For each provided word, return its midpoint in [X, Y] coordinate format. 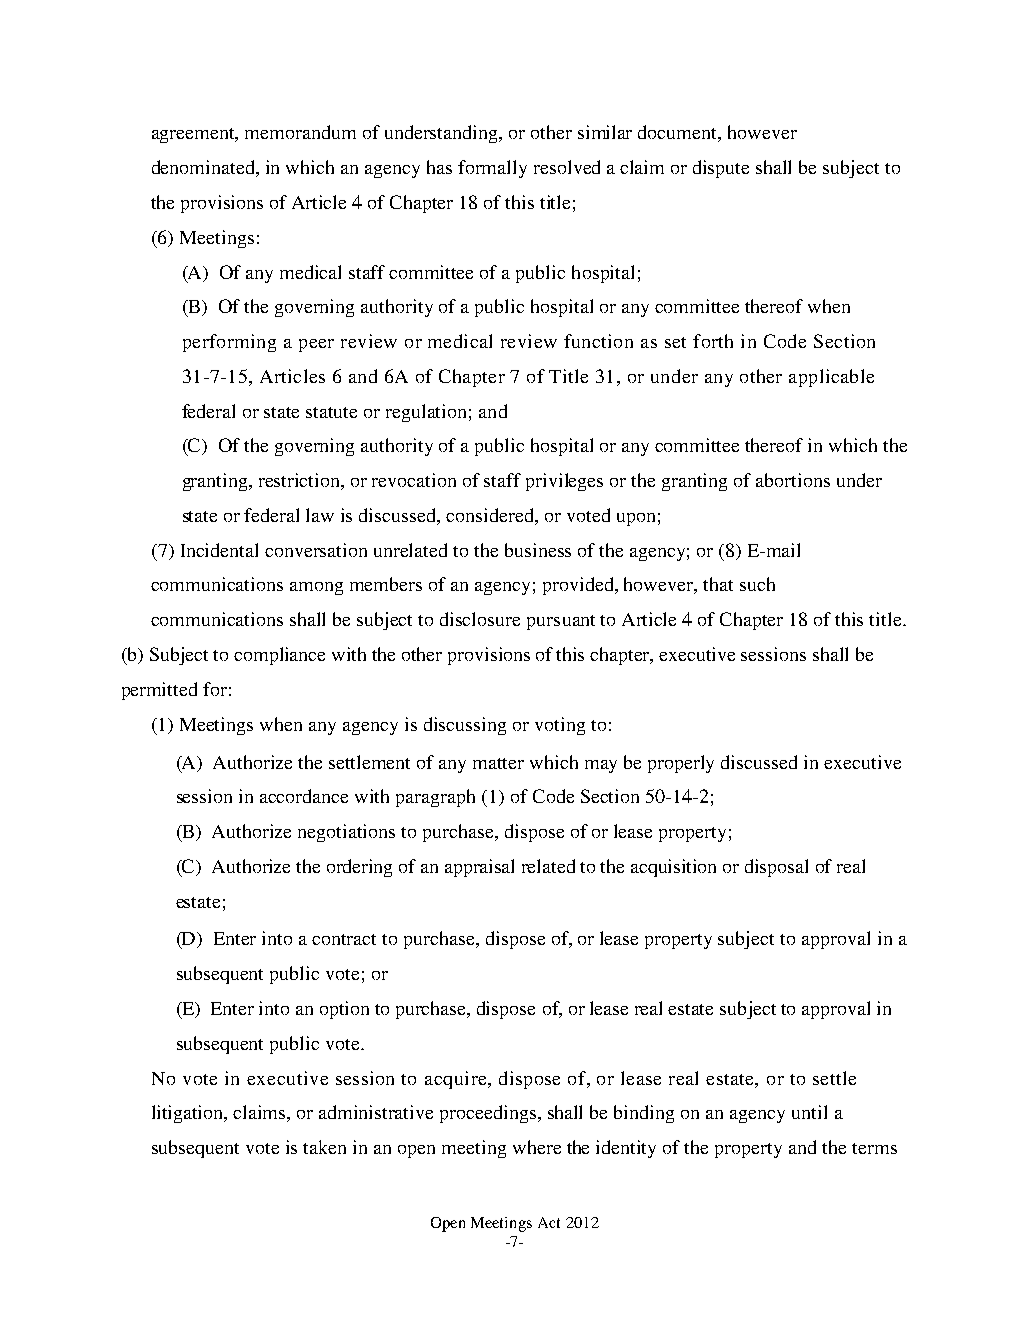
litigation [189, 1114]
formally [492, 169]
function [598, 341]
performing [229, 343]
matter [498, 763]
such [757, 584]
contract [344, 939]
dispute [721, 169]
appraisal [479, 868]
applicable [831, 378]
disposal [776, 868]
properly [681, 764]
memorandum [300, 132]
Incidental [219, 550]
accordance [304, 796]
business [538, 550]
